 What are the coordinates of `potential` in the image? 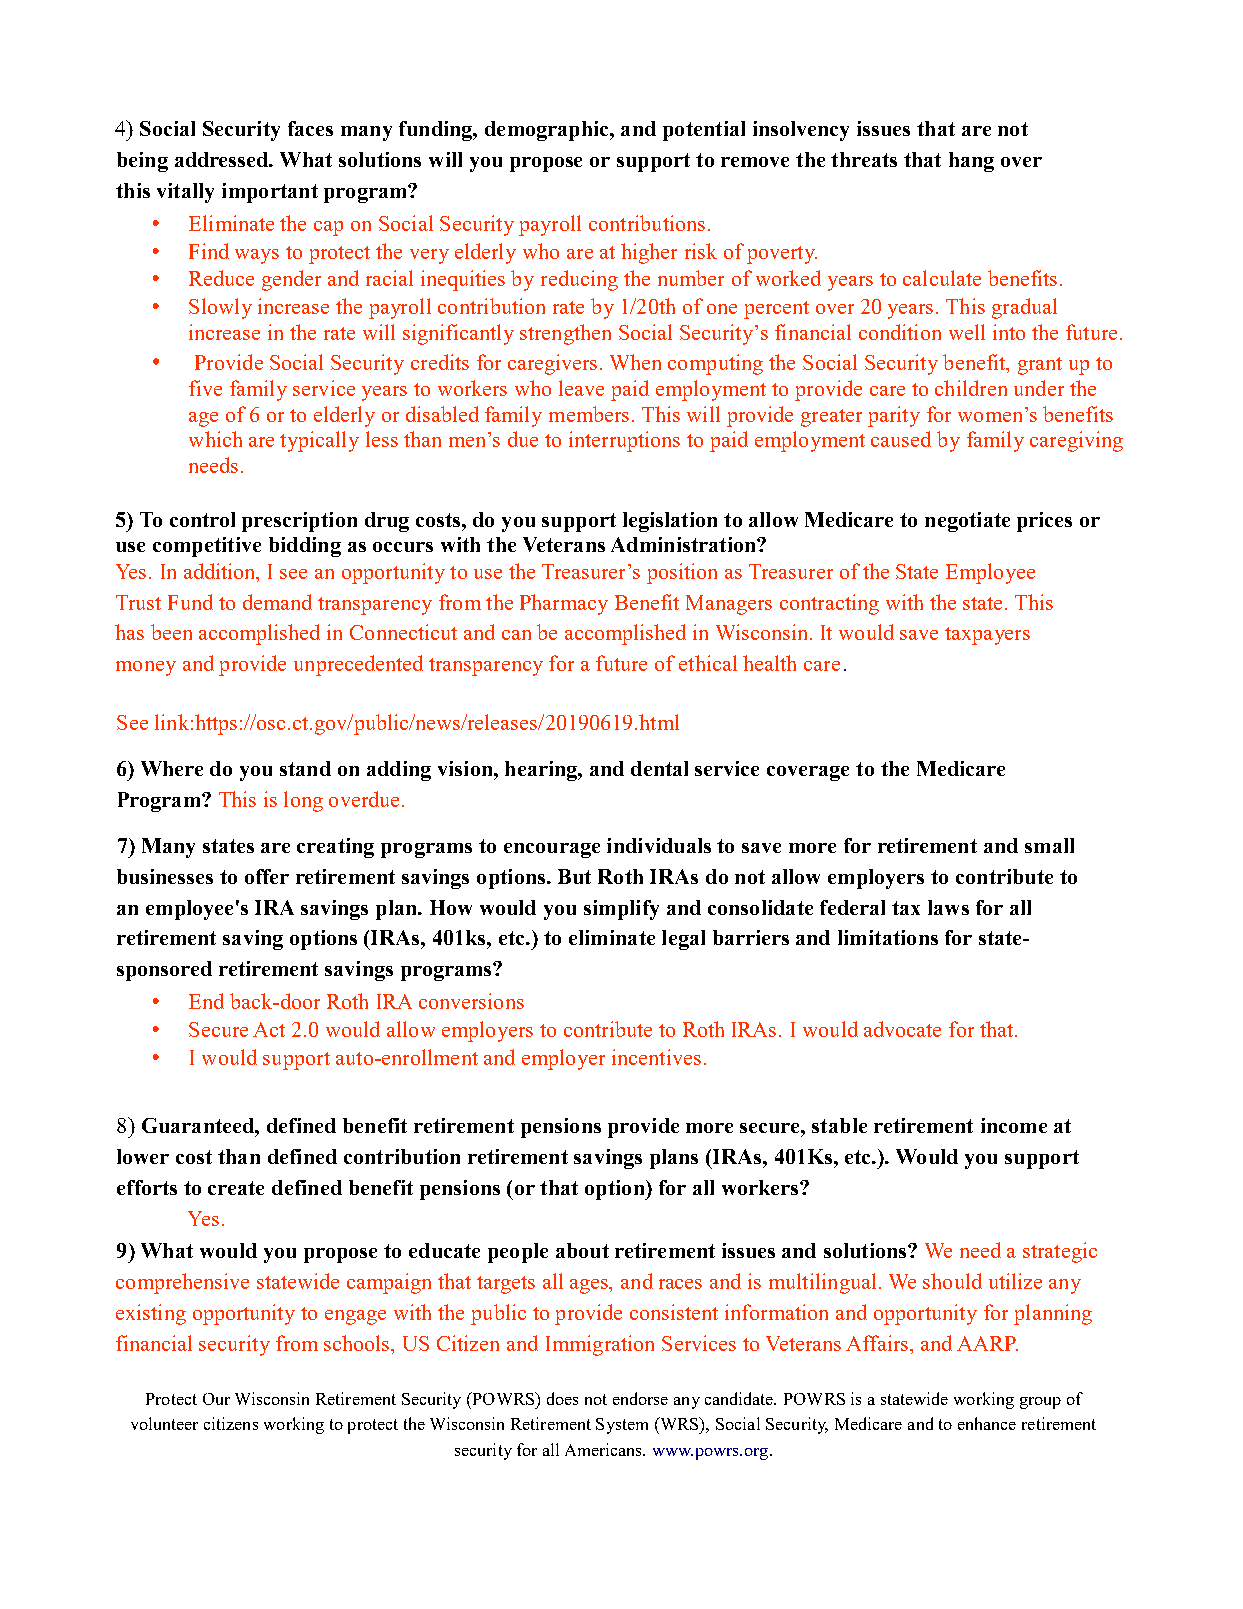 It's located at (704, 131).
